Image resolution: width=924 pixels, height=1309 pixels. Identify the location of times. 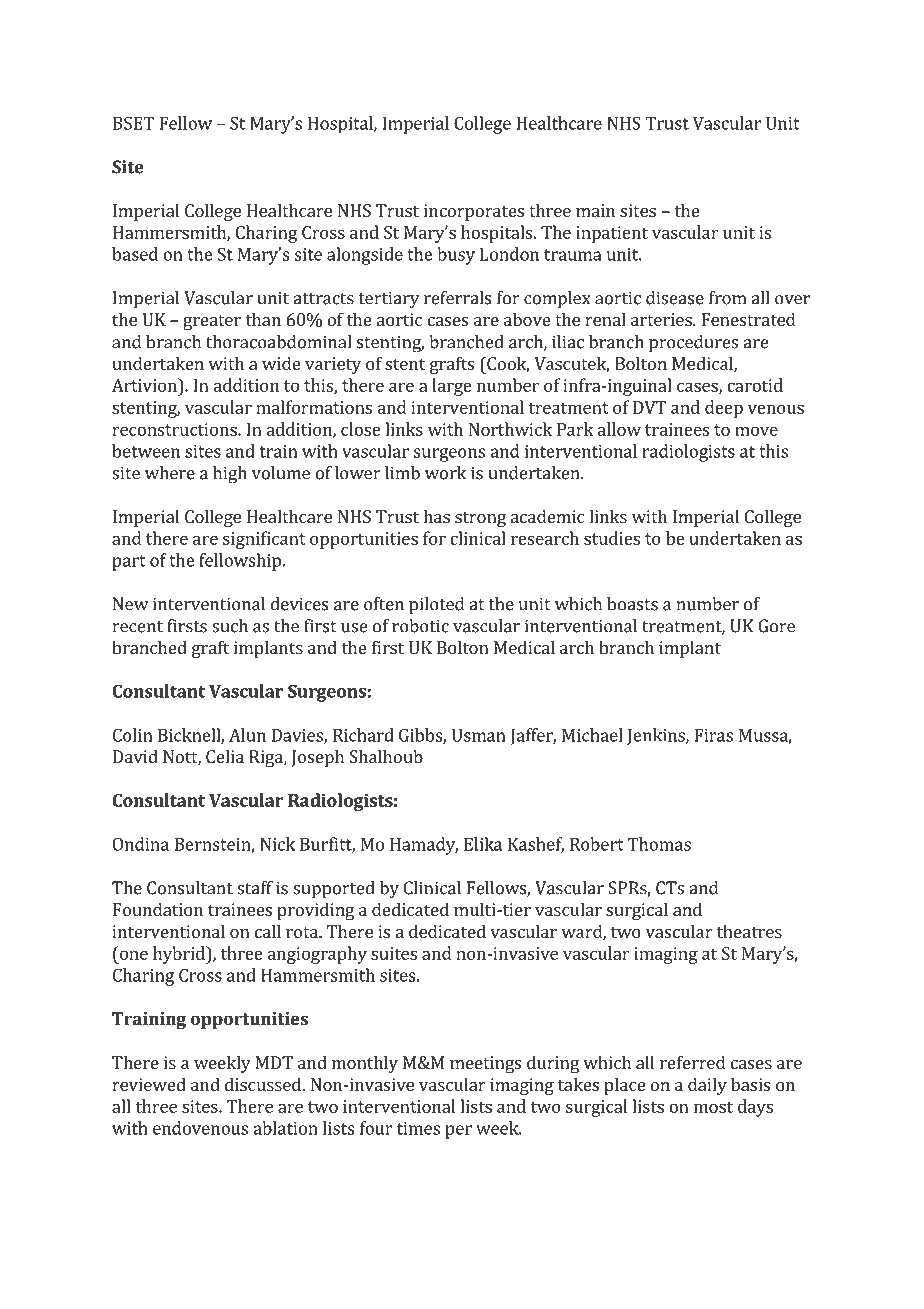
(418, 1128).
